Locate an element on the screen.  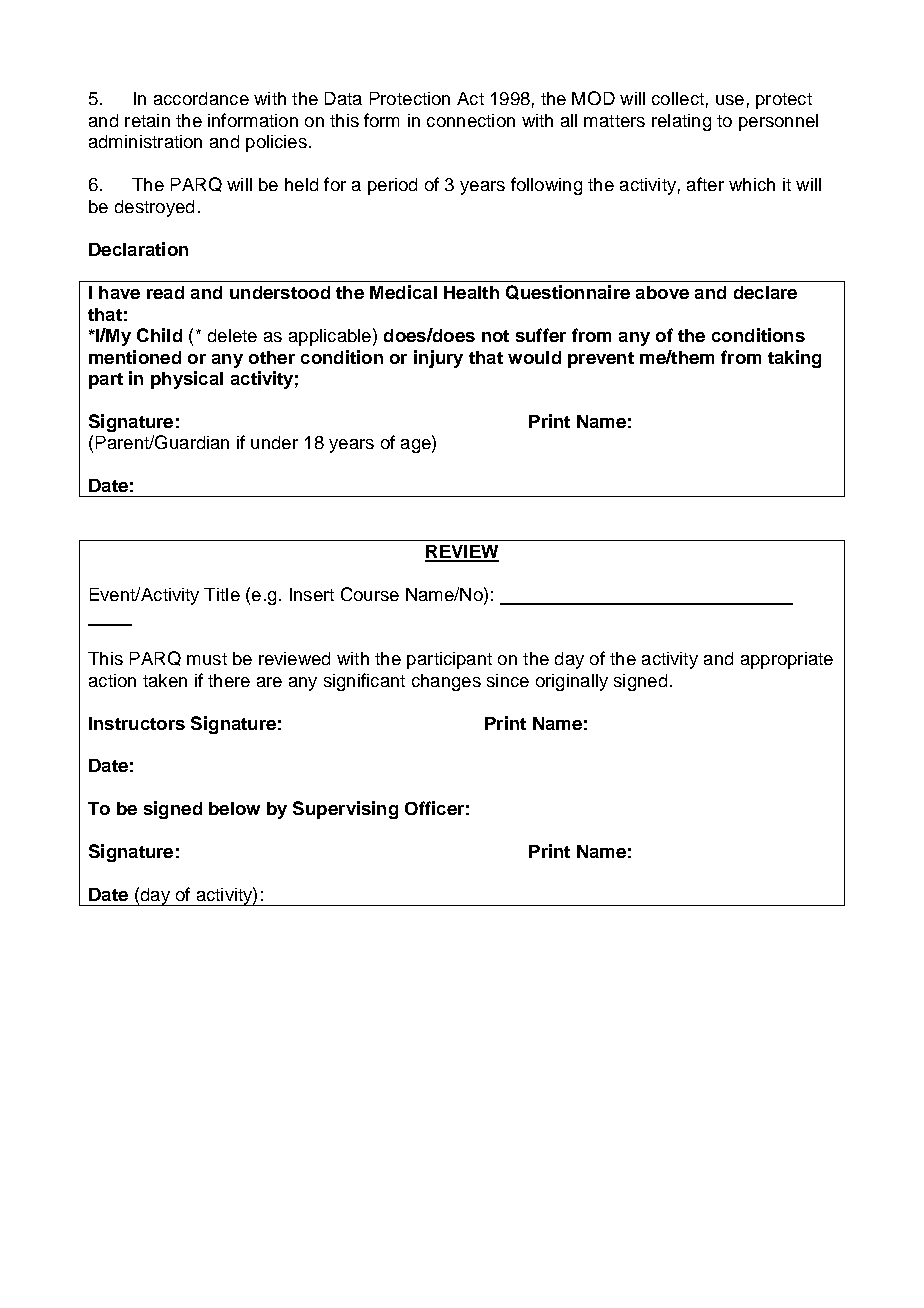
below is located at coordinates (234, 808).
